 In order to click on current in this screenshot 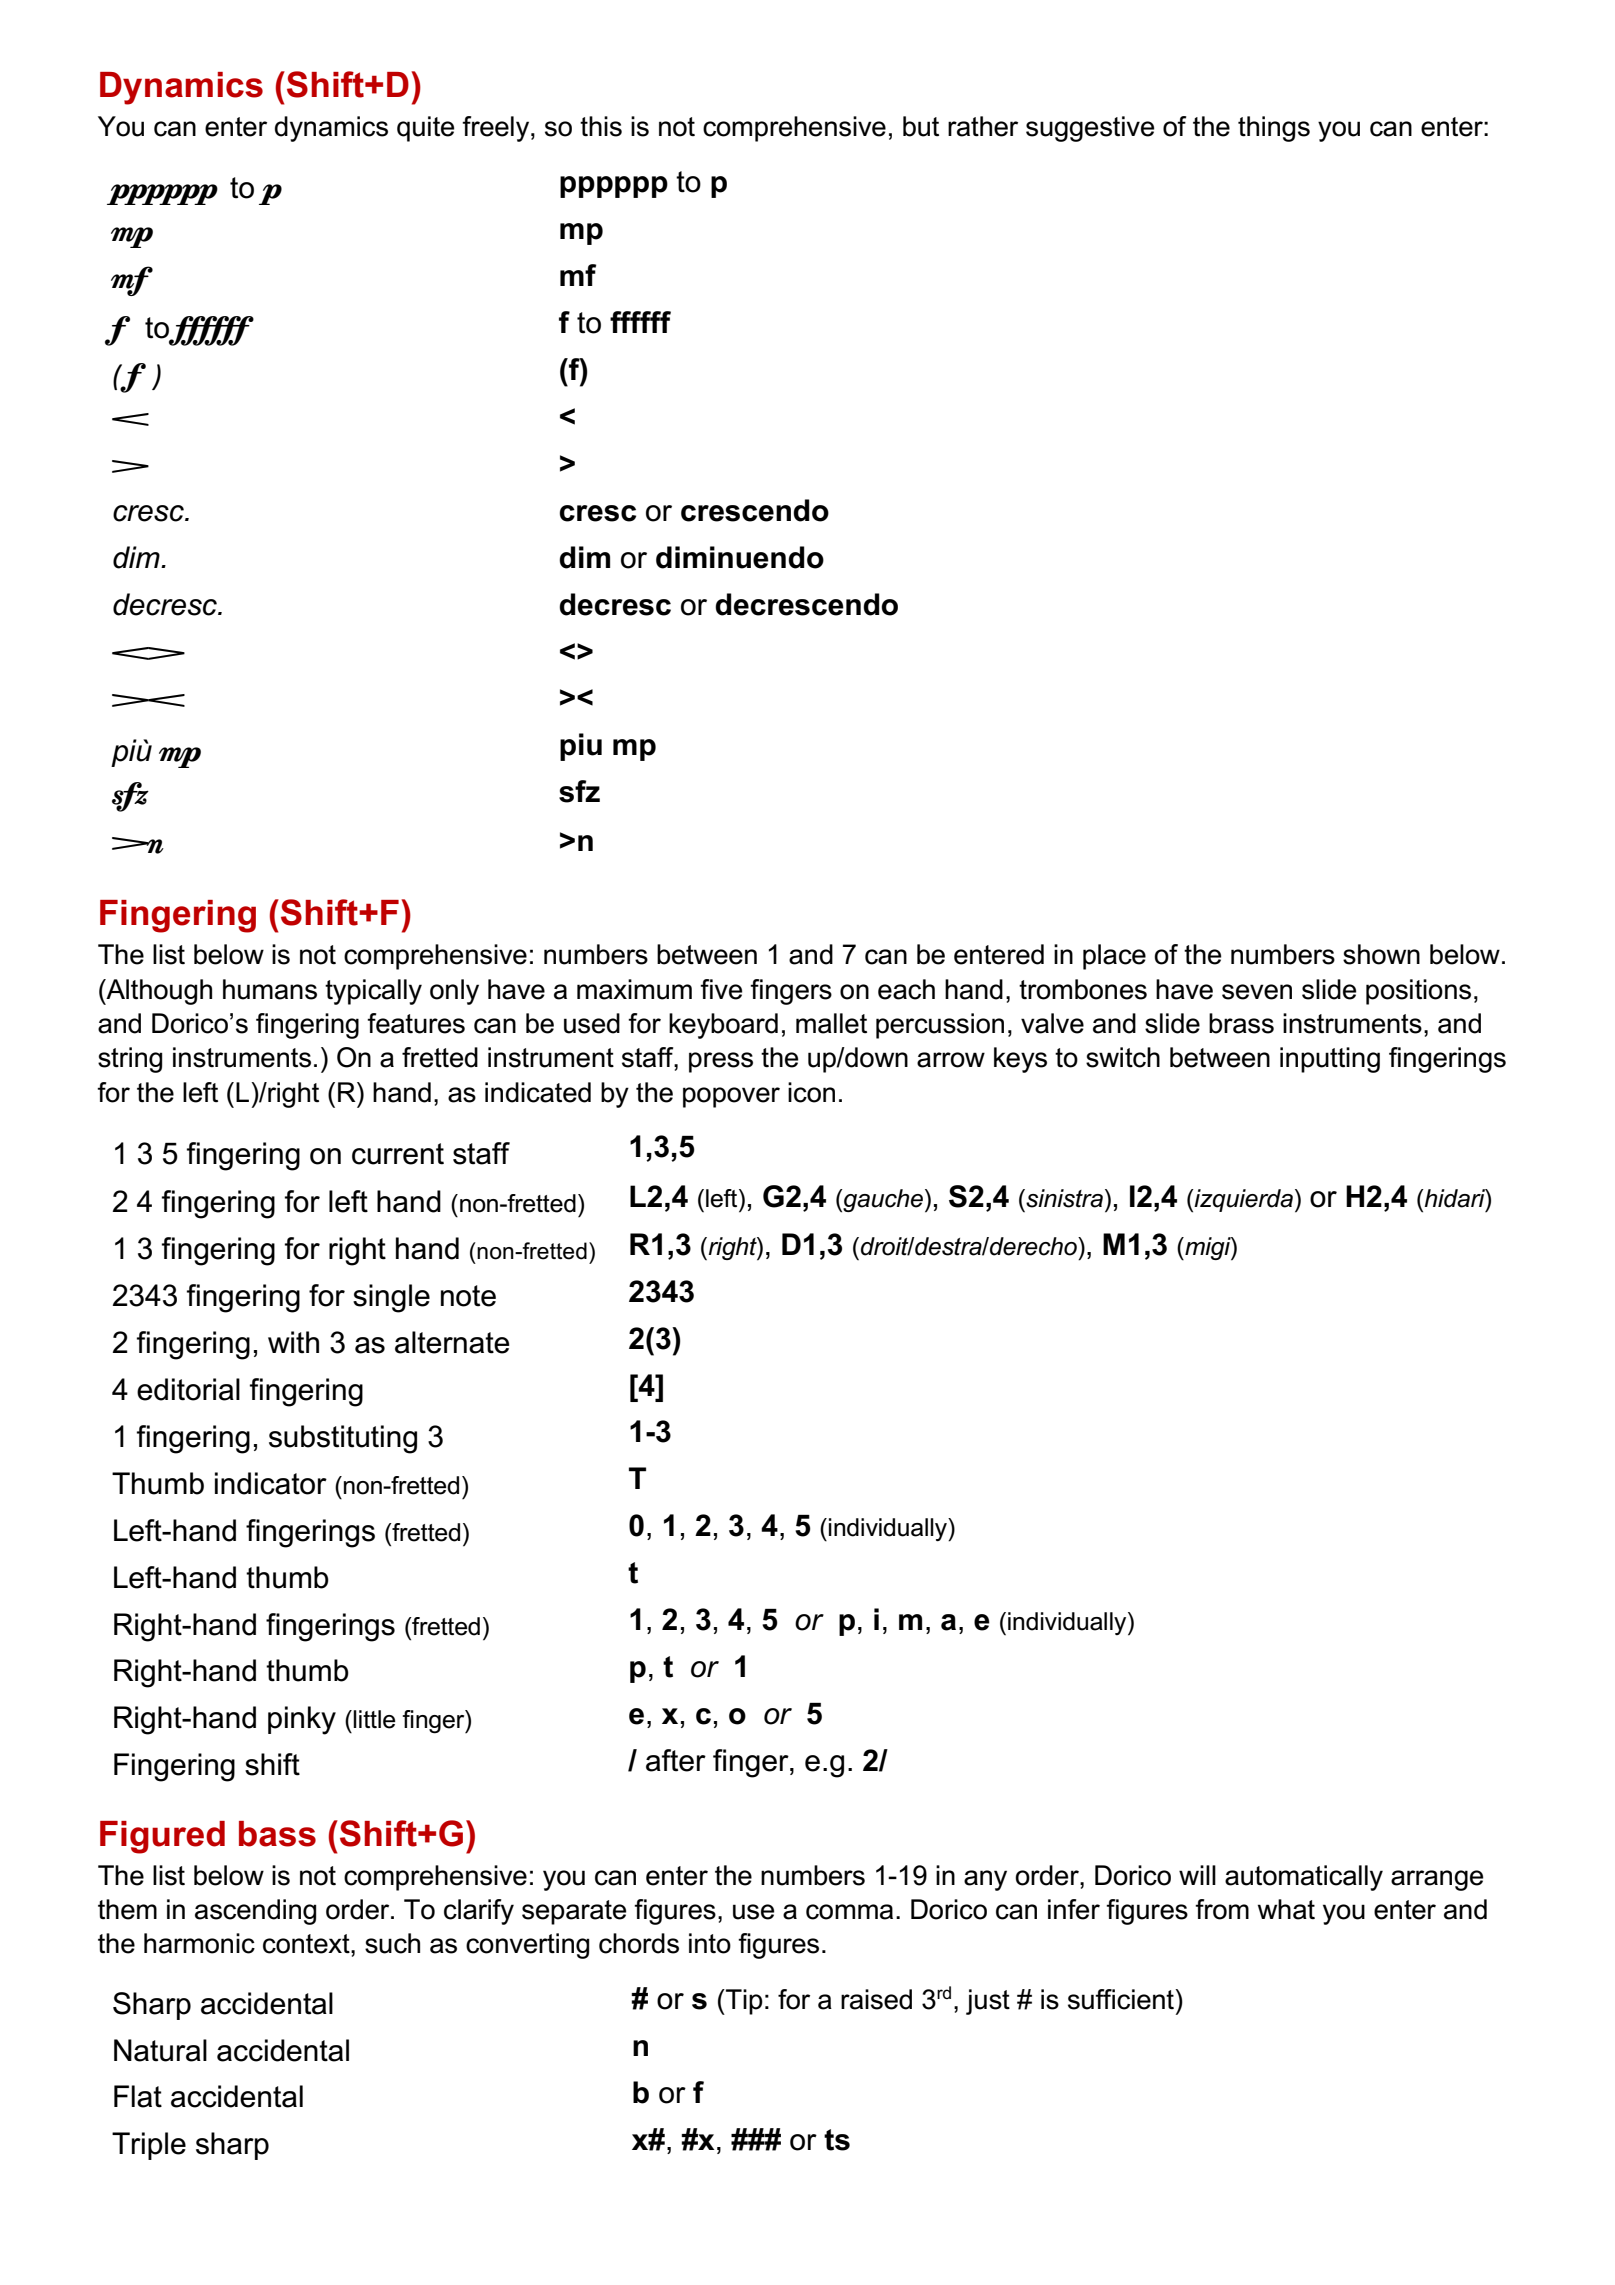, I will do `click(398, 1154)`.
